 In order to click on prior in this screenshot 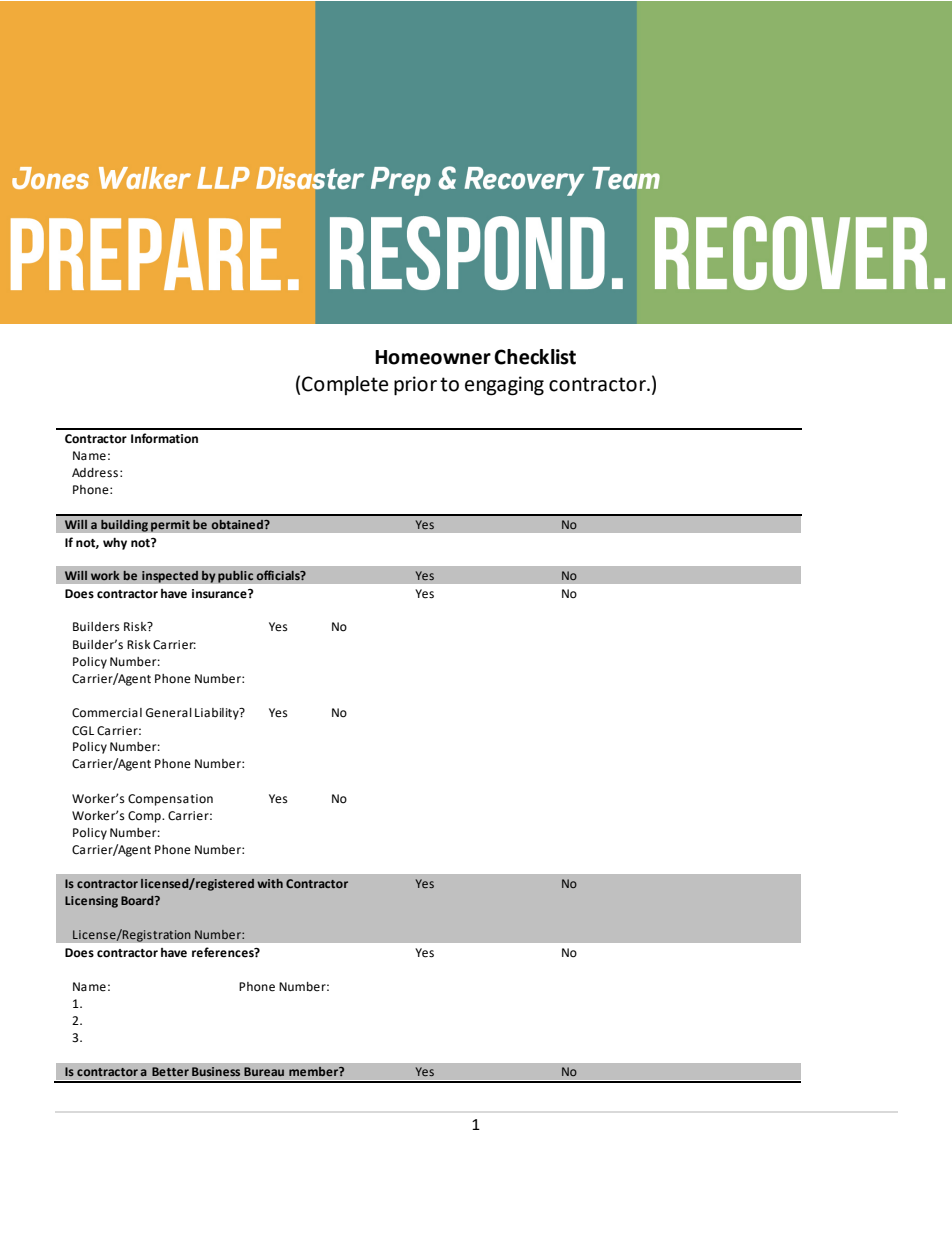, I will do `click(415, 386)`.
